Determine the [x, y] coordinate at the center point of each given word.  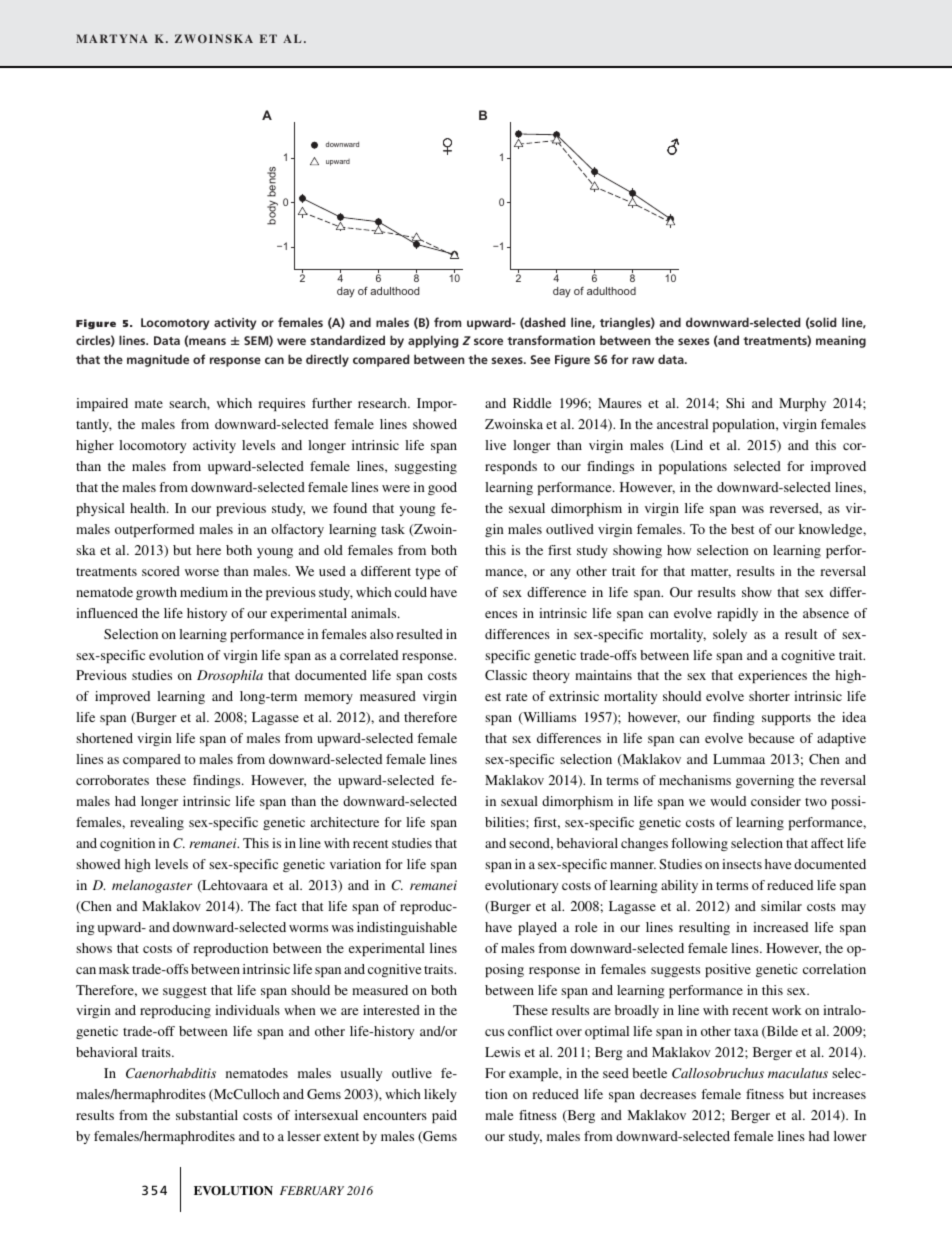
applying [433, 341]
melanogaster [152, 886]
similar [781, 906]
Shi [735, 403]
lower [850, 1136]
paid [444, 1116]
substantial [207, 1115]
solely [730, 635]
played [537, 928]
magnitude [158, 360]
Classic [506, 675]
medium [204, 592]
